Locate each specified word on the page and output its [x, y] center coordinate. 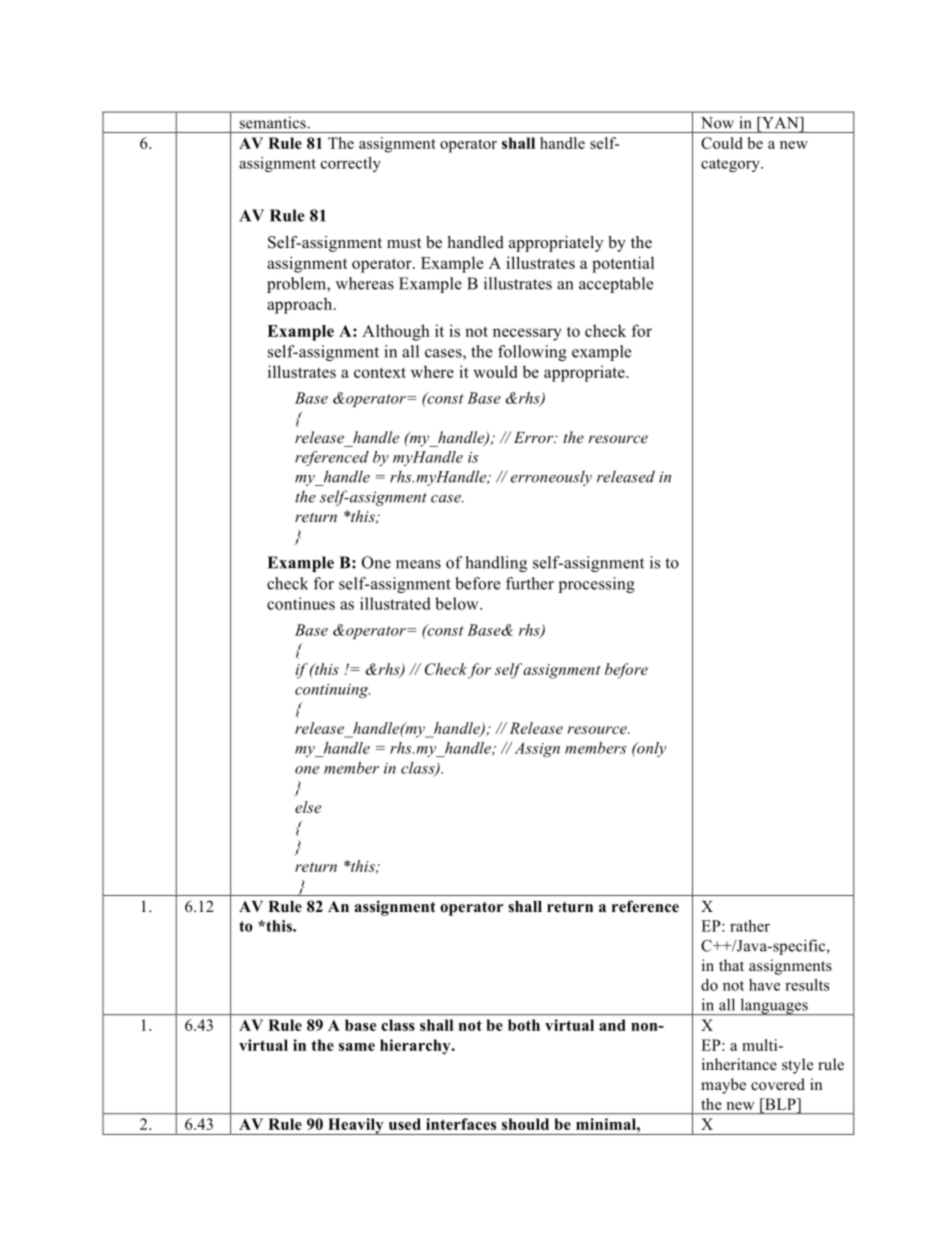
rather [750, 926]
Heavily [356, 1126]
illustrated [395, 603]
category [731, 165]
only [650, 749]
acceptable [616, 285]
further [530, 583]
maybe [723, 1086]
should [525, 1124]
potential [623, 264]
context [380, 372]
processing [597, 585]
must [404, 243]
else [308, 807]
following [532, 353]
